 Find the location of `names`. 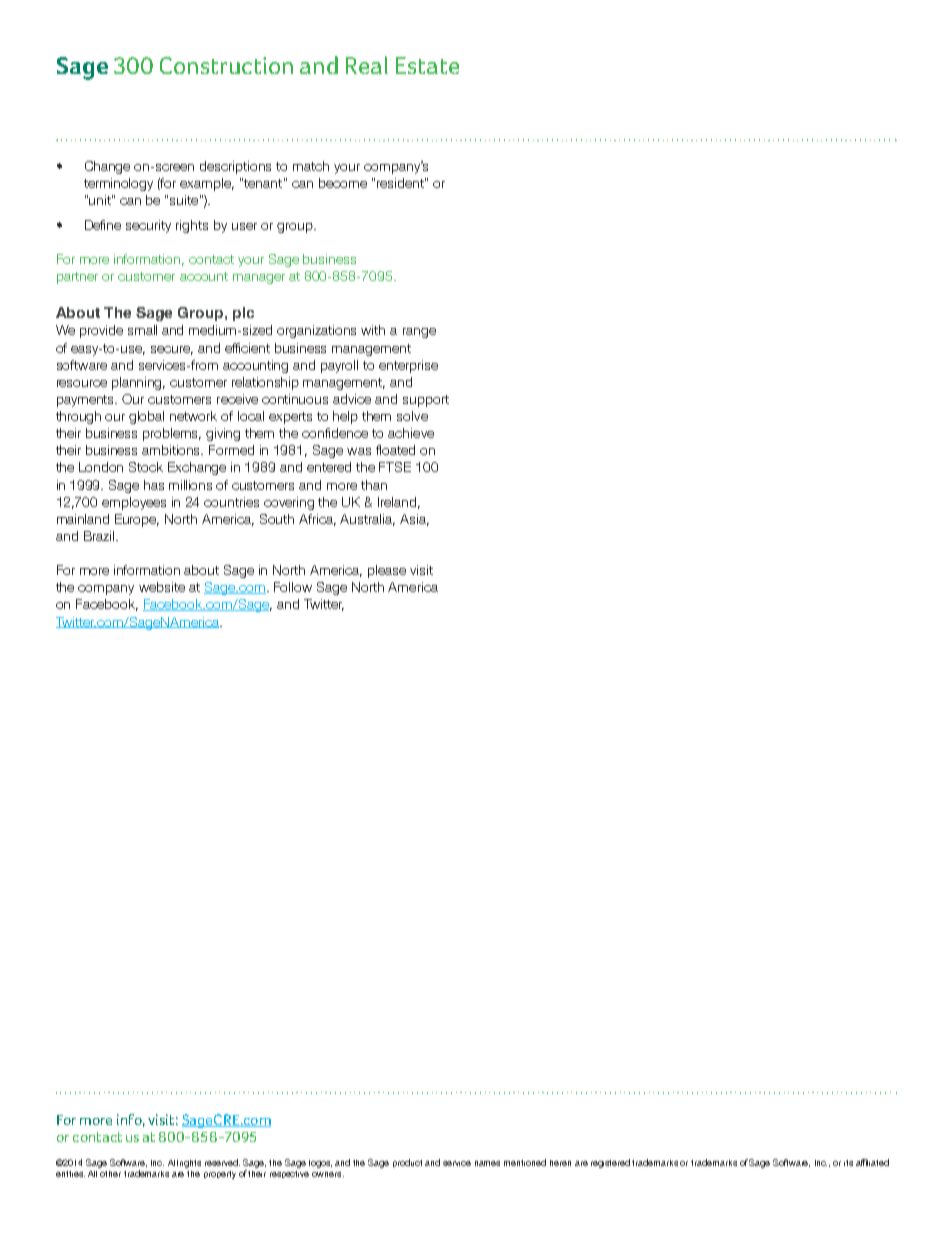

names is located at coordinates (487, 1163).
